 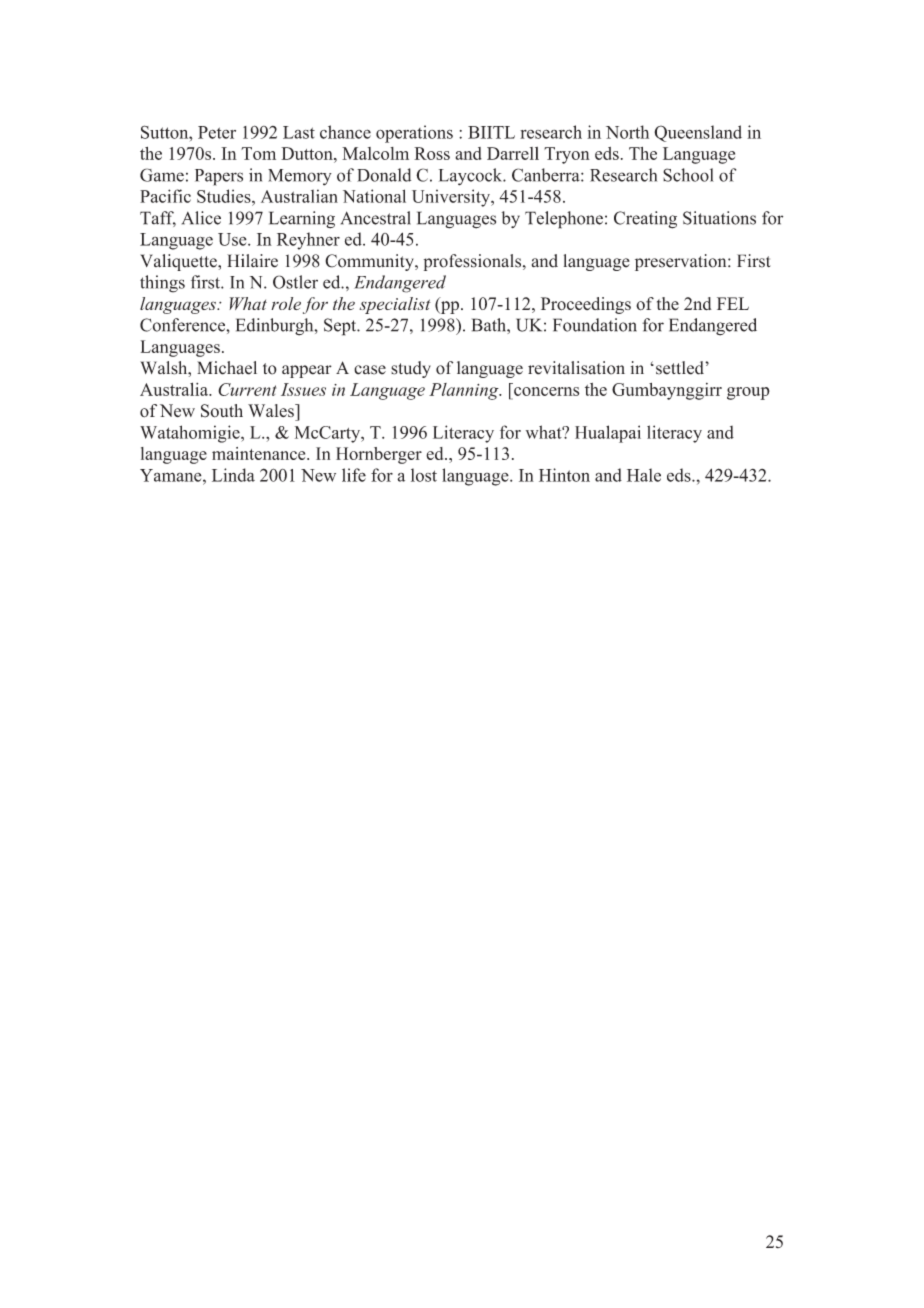 I want to click on FEL, so click(x=733, y=303).
